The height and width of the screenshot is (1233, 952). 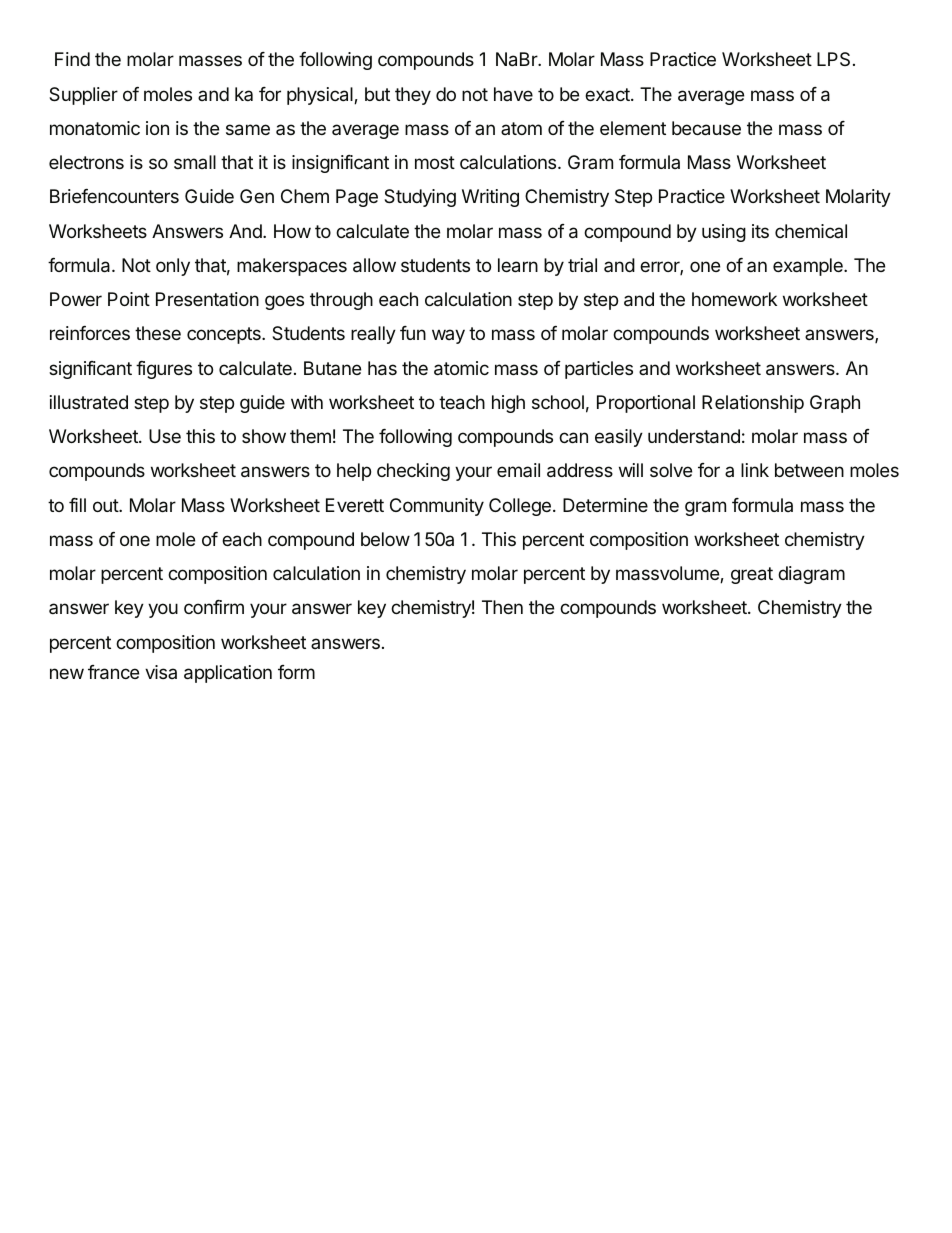 I want to click on example, so click(x=809, y=267).
